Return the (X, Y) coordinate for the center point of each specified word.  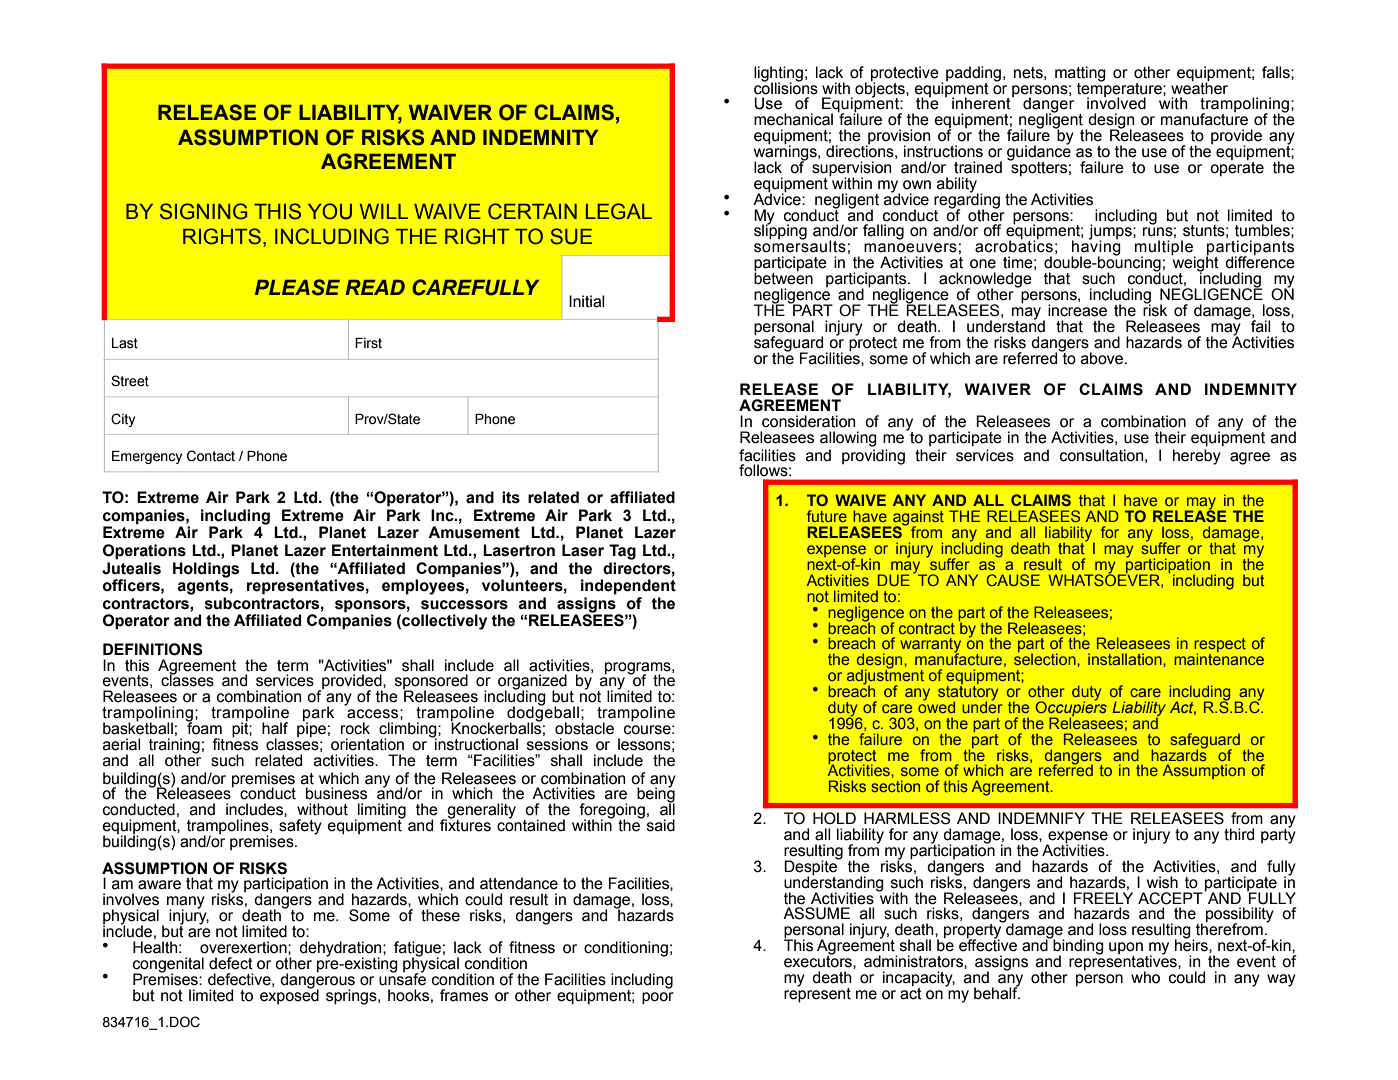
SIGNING (203, 211)
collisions (786, 87)
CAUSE (1013, 580)
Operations (144, 552)
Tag (622, 552)
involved (1116, 103)
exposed (289, 995)
